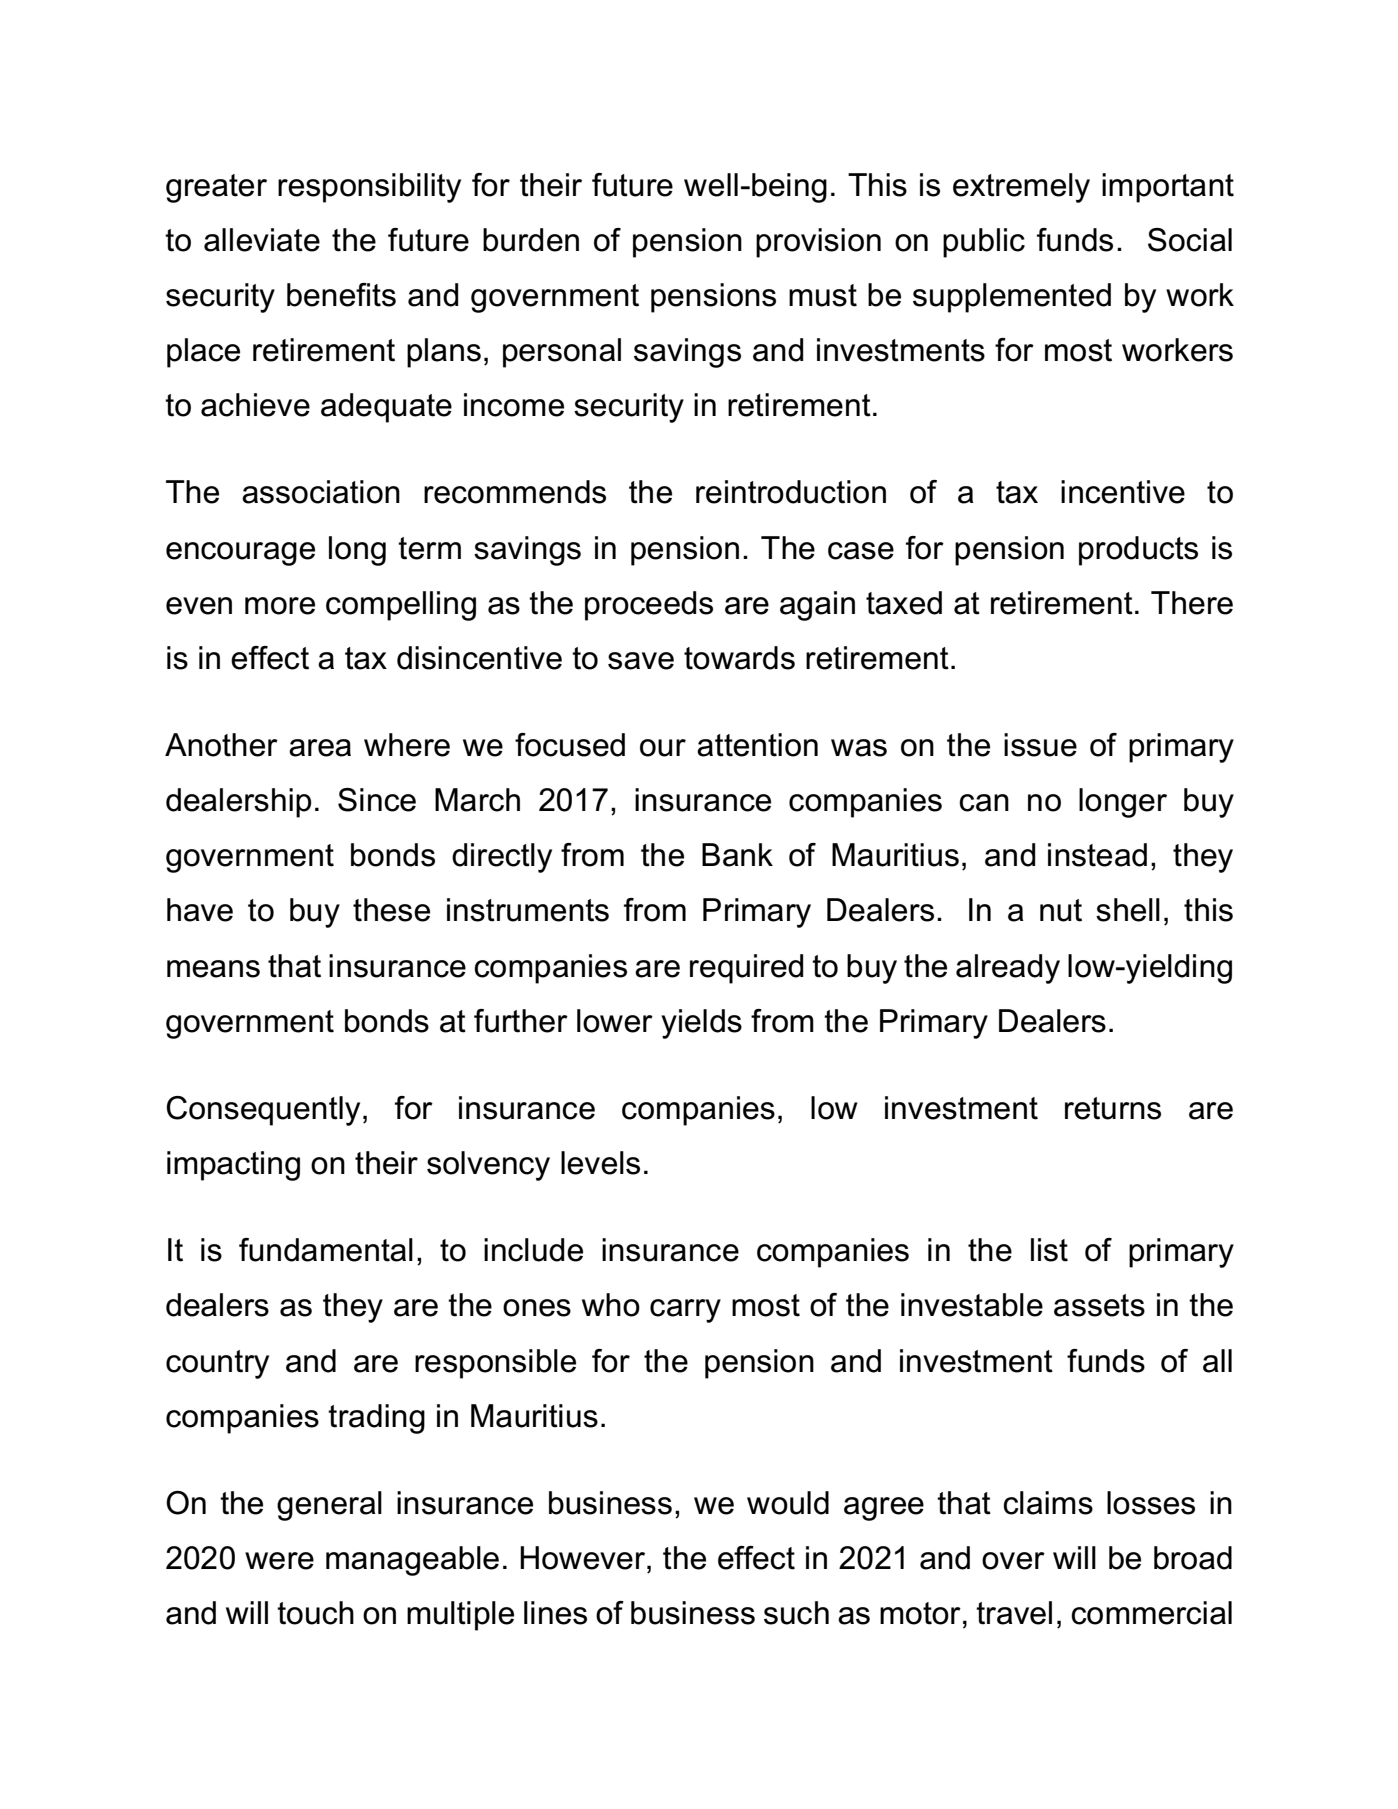 This screenshot has height=1809, width=1398. What do you see at coordinates (1014, 1613) in the screenshot?
I see `travel` at bounding box center [1014, 1613].
